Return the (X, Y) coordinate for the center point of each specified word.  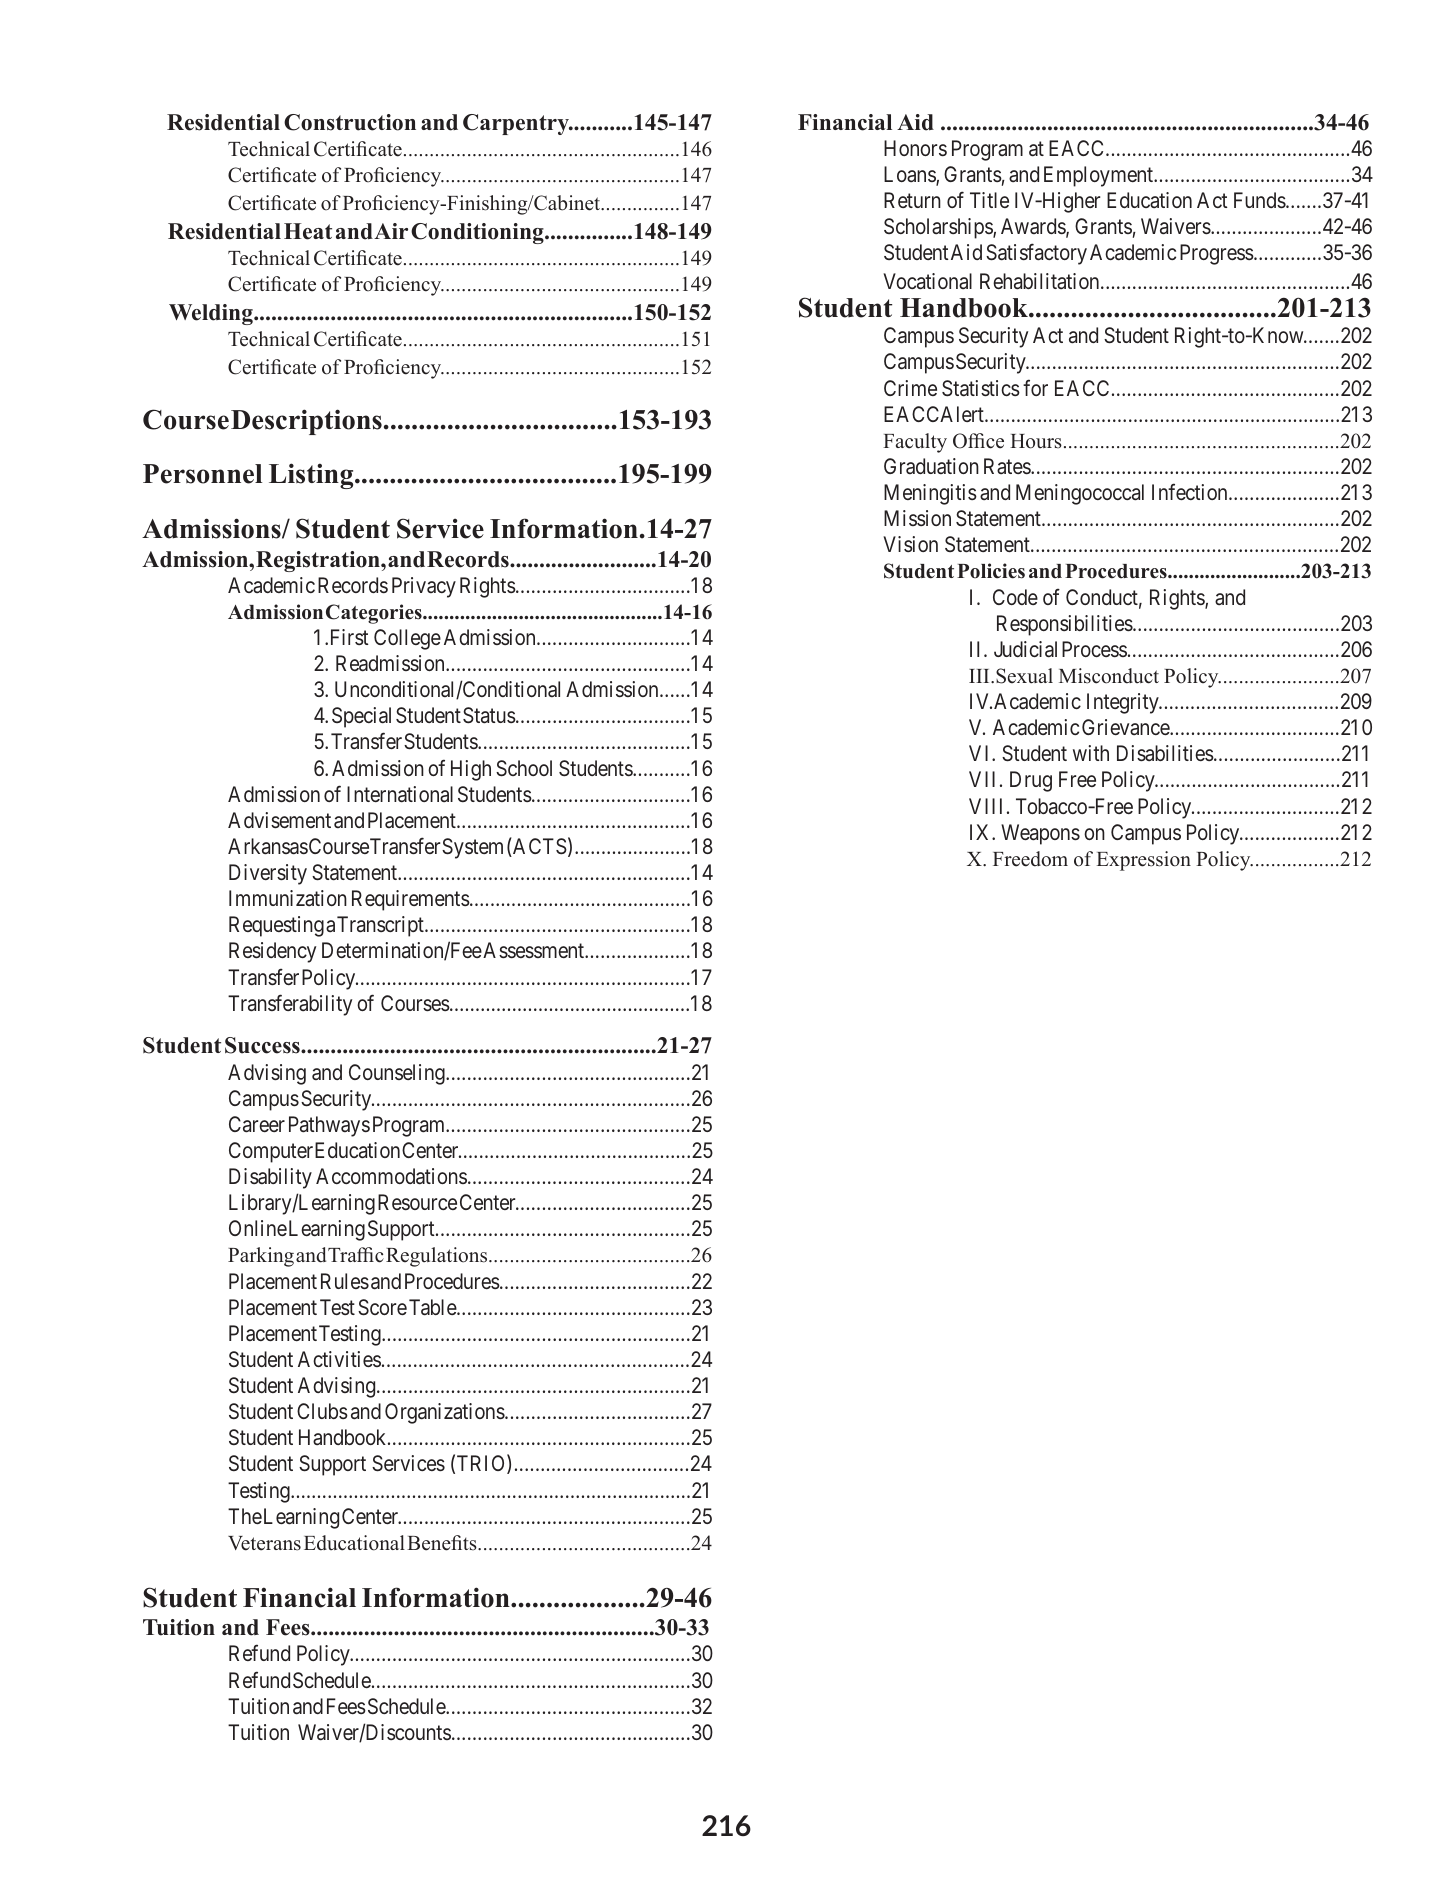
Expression (1144, 861)
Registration (319, 561)
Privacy (424, 587)
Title (989, 200)
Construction (350, 122)
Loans (910, 175)
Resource (417, 1202)
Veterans (264, 1543)
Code (1015, 597)
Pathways (329, 1126)
